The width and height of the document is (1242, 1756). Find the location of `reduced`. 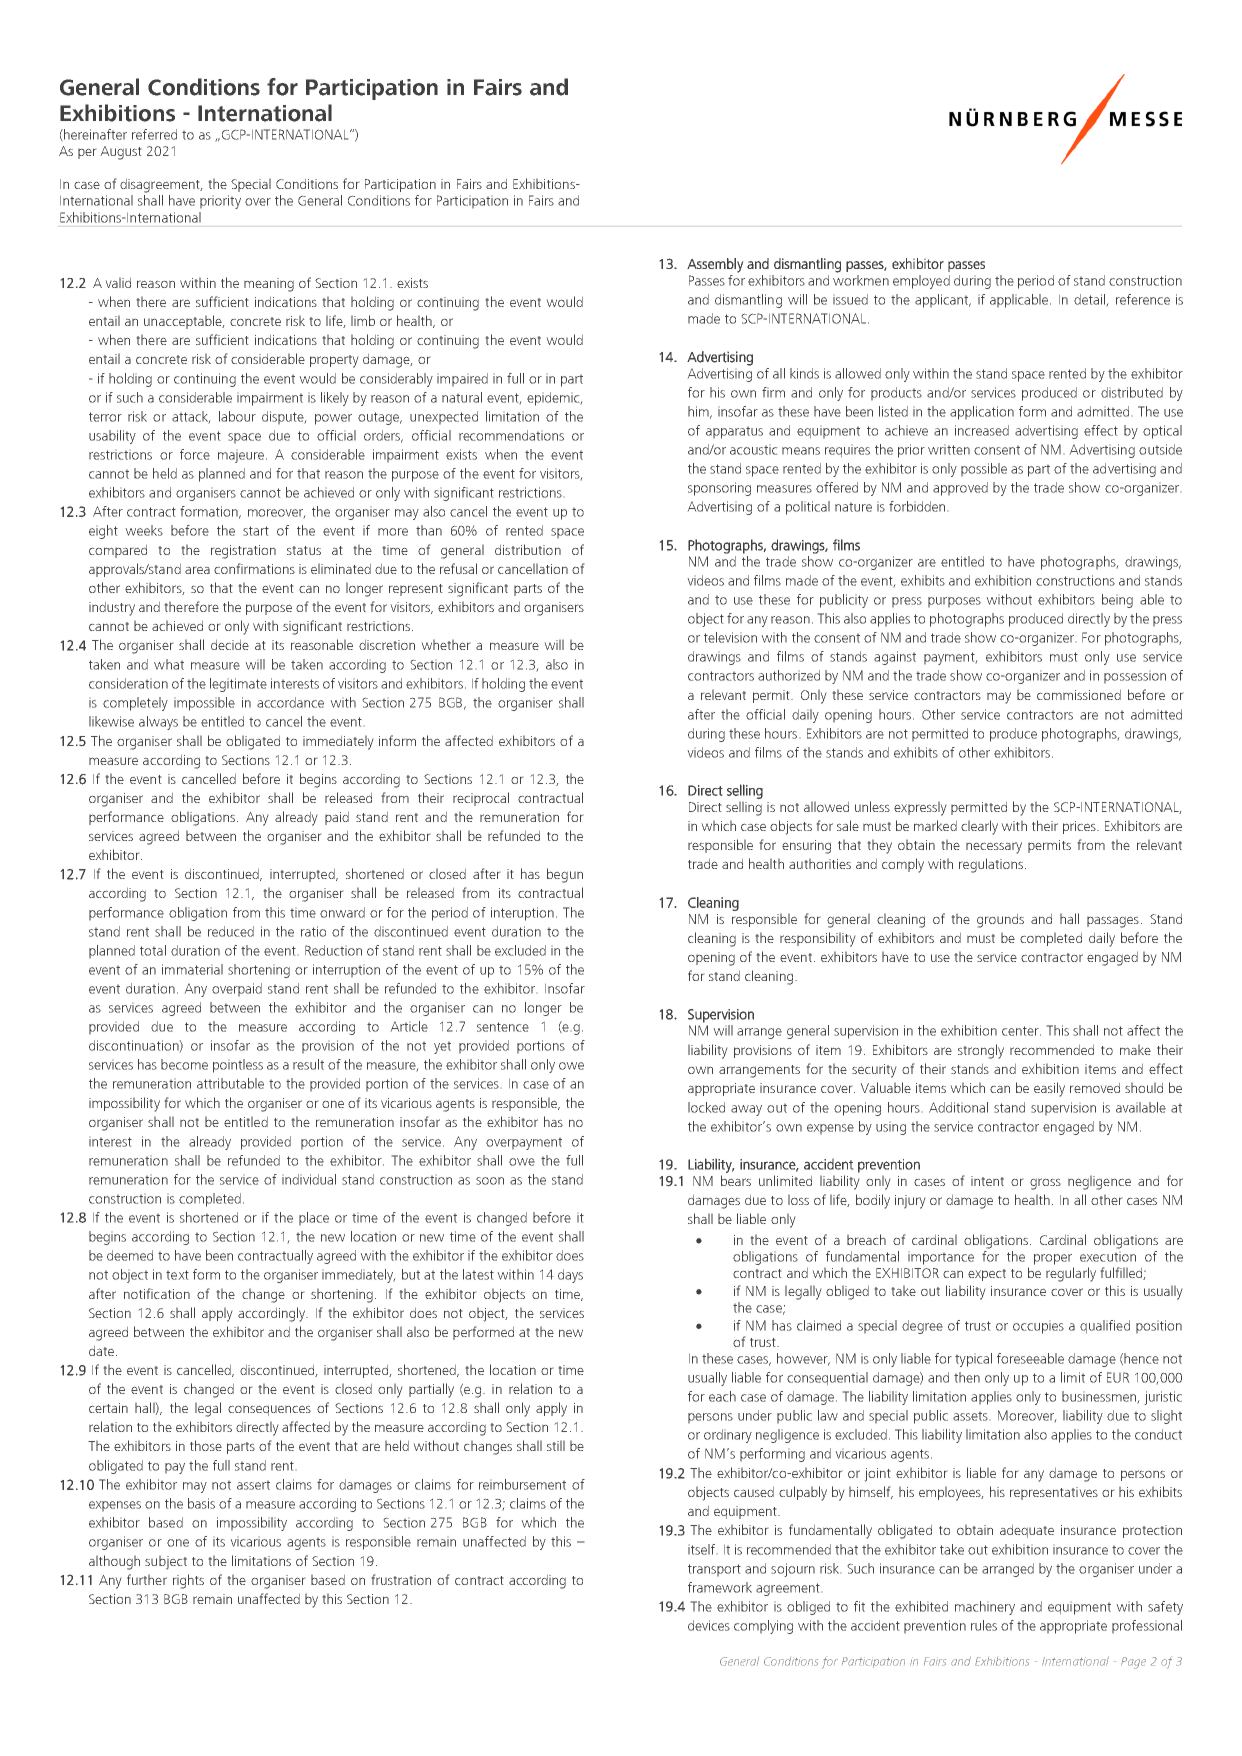

reduced is located at coordinates (231, 931).
